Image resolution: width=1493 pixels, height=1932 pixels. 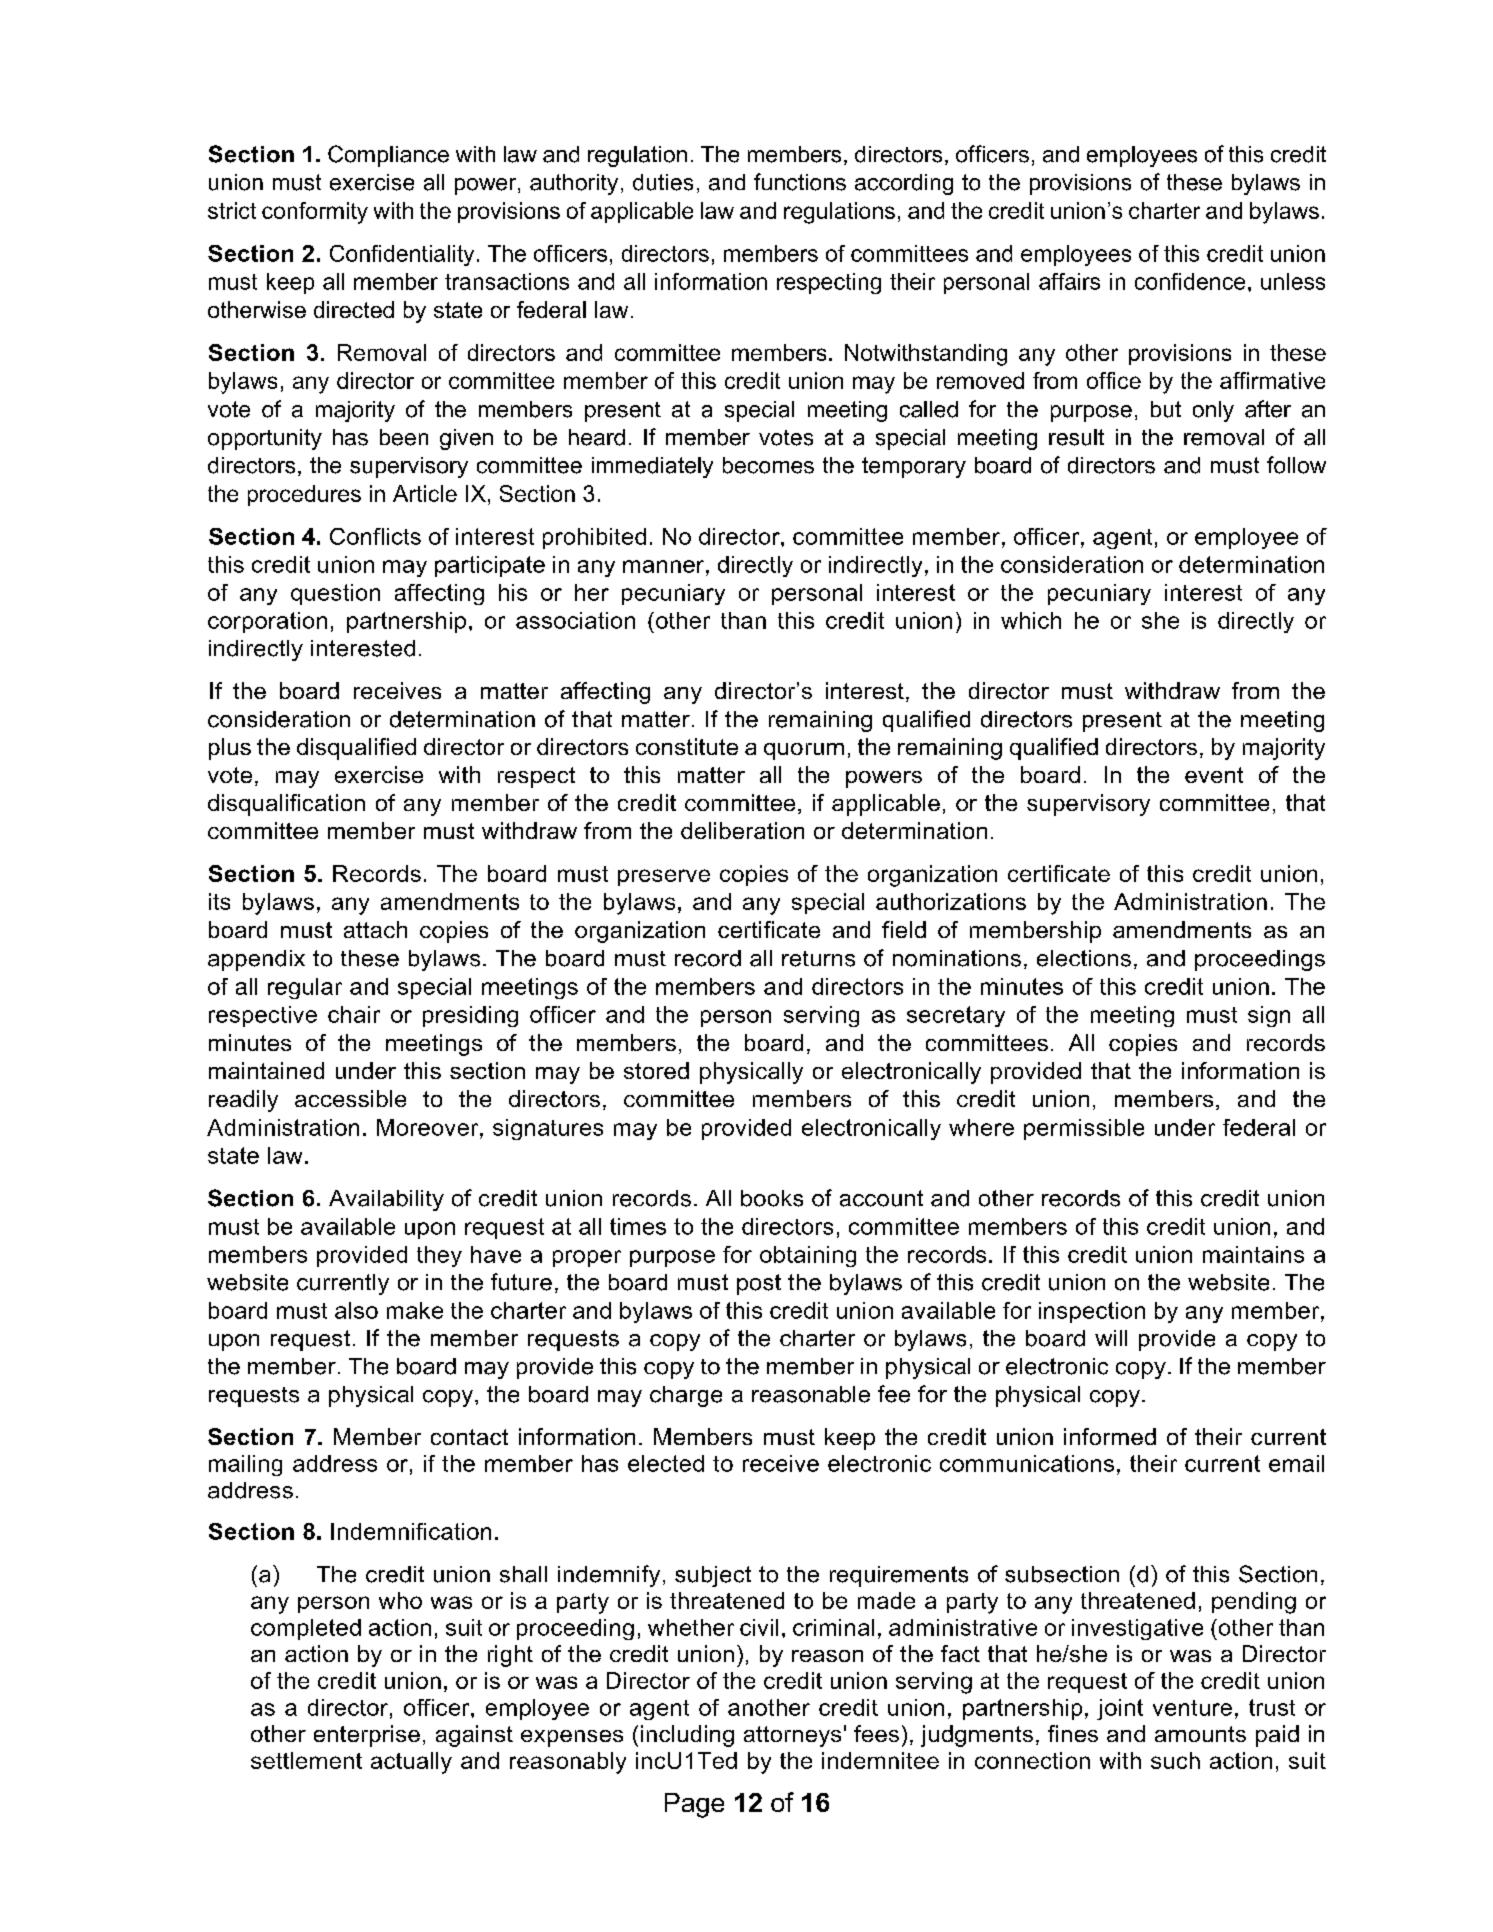 I want to click on functions, so click(x=800, y=182).
